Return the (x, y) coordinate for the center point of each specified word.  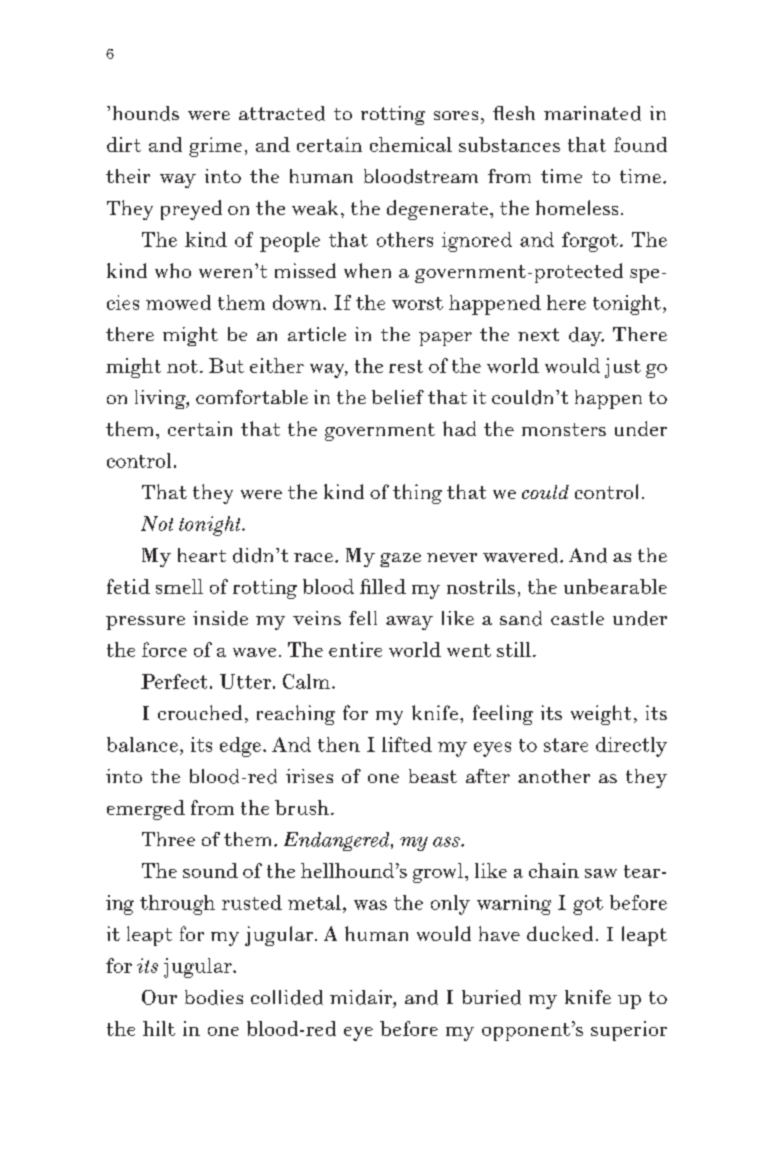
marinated (592, 113)
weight (601, 715)
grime (215, 147)
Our (159, 997)
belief (398, 397)
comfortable (252, 397)
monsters (564, 429)
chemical (411, 144)
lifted (407, 744)
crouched (200, 712)
